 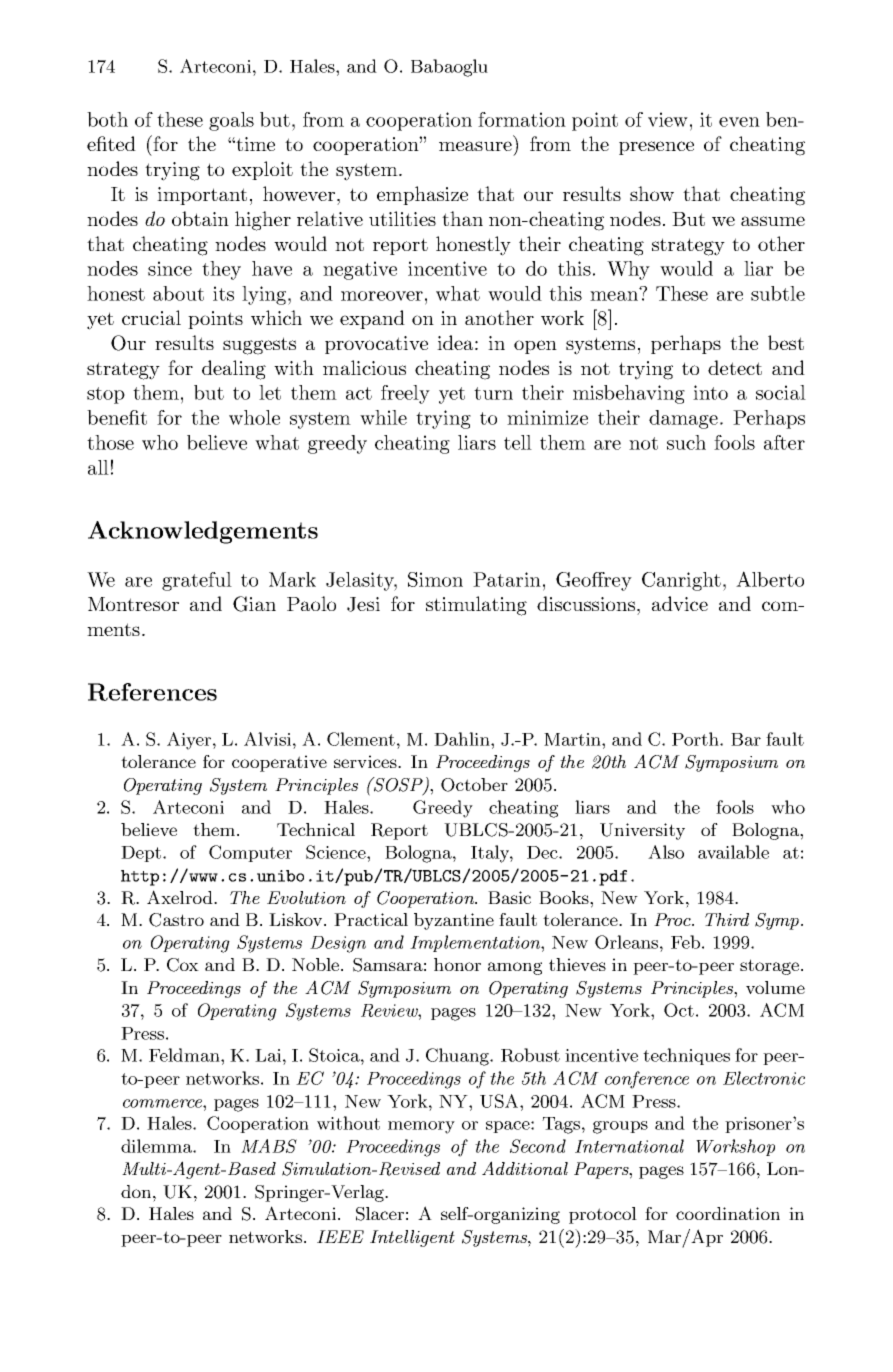 I want to click on byzantine, so click(x=454, y=921).
